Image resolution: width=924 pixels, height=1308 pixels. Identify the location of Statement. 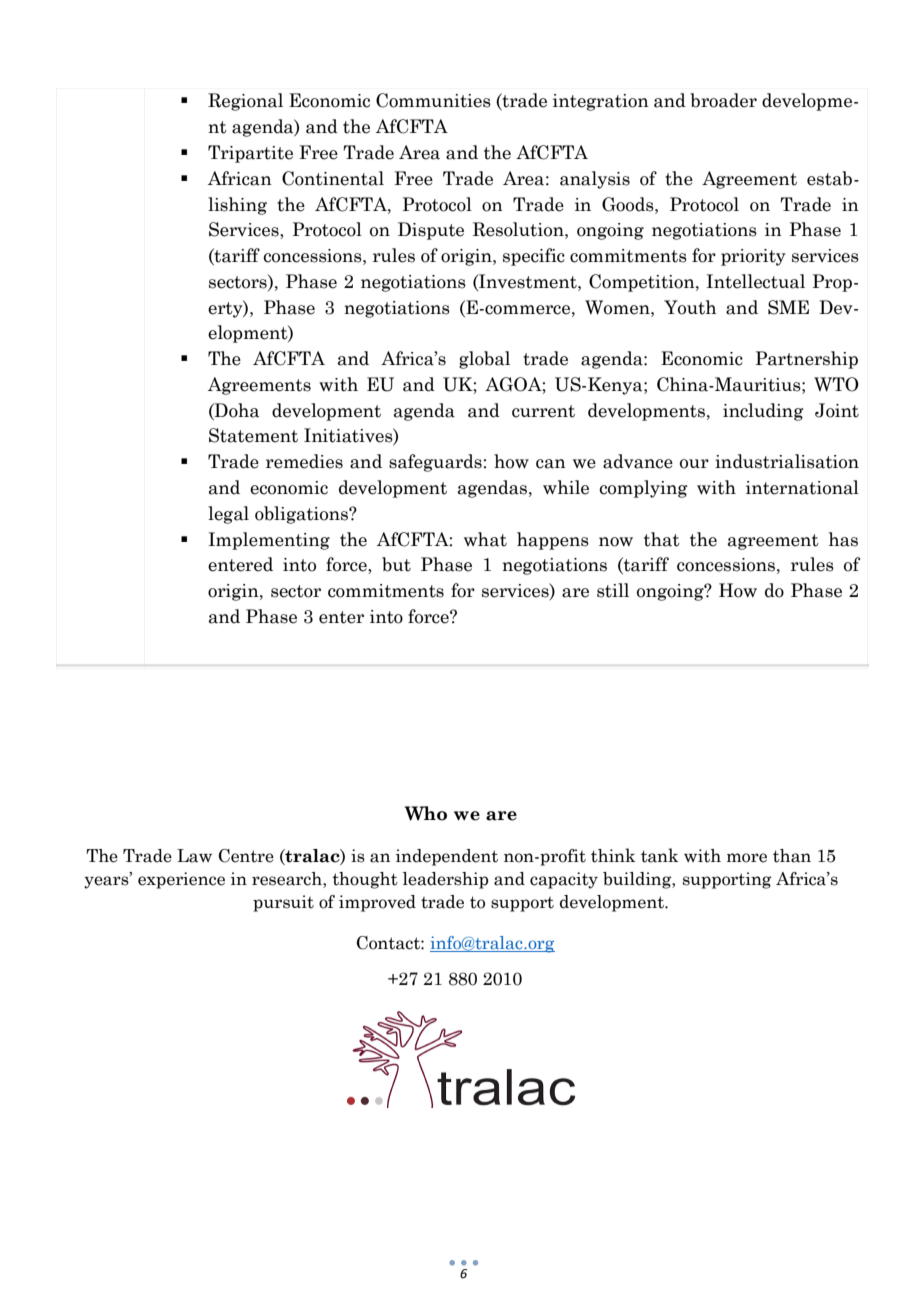
(253, 435).
